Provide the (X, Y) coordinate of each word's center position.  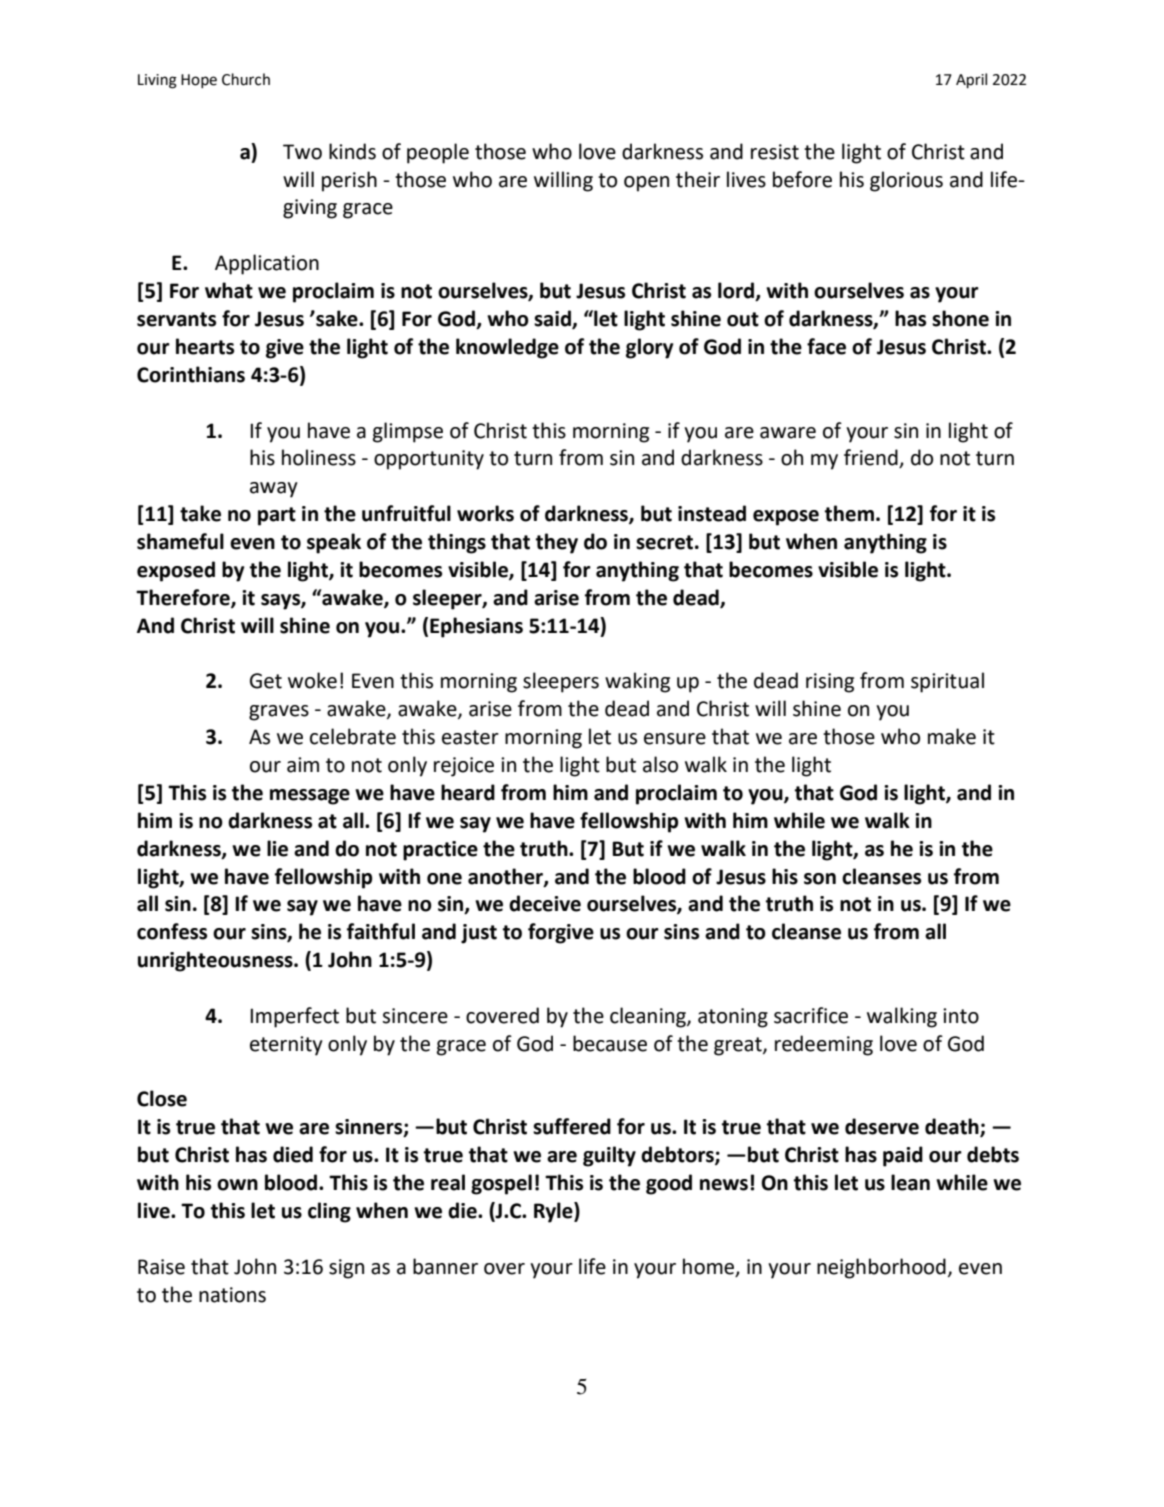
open (646, 184)
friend (872, 458)
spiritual (947, 682)
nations (232, 1295)
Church (246, 79)
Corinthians (191, 374)
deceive (545, 903)
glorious (906, 181)
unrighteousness (216, 961)
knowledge (507, 348)
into (961, 1016)
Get (266, 681)
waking (637, 682)
